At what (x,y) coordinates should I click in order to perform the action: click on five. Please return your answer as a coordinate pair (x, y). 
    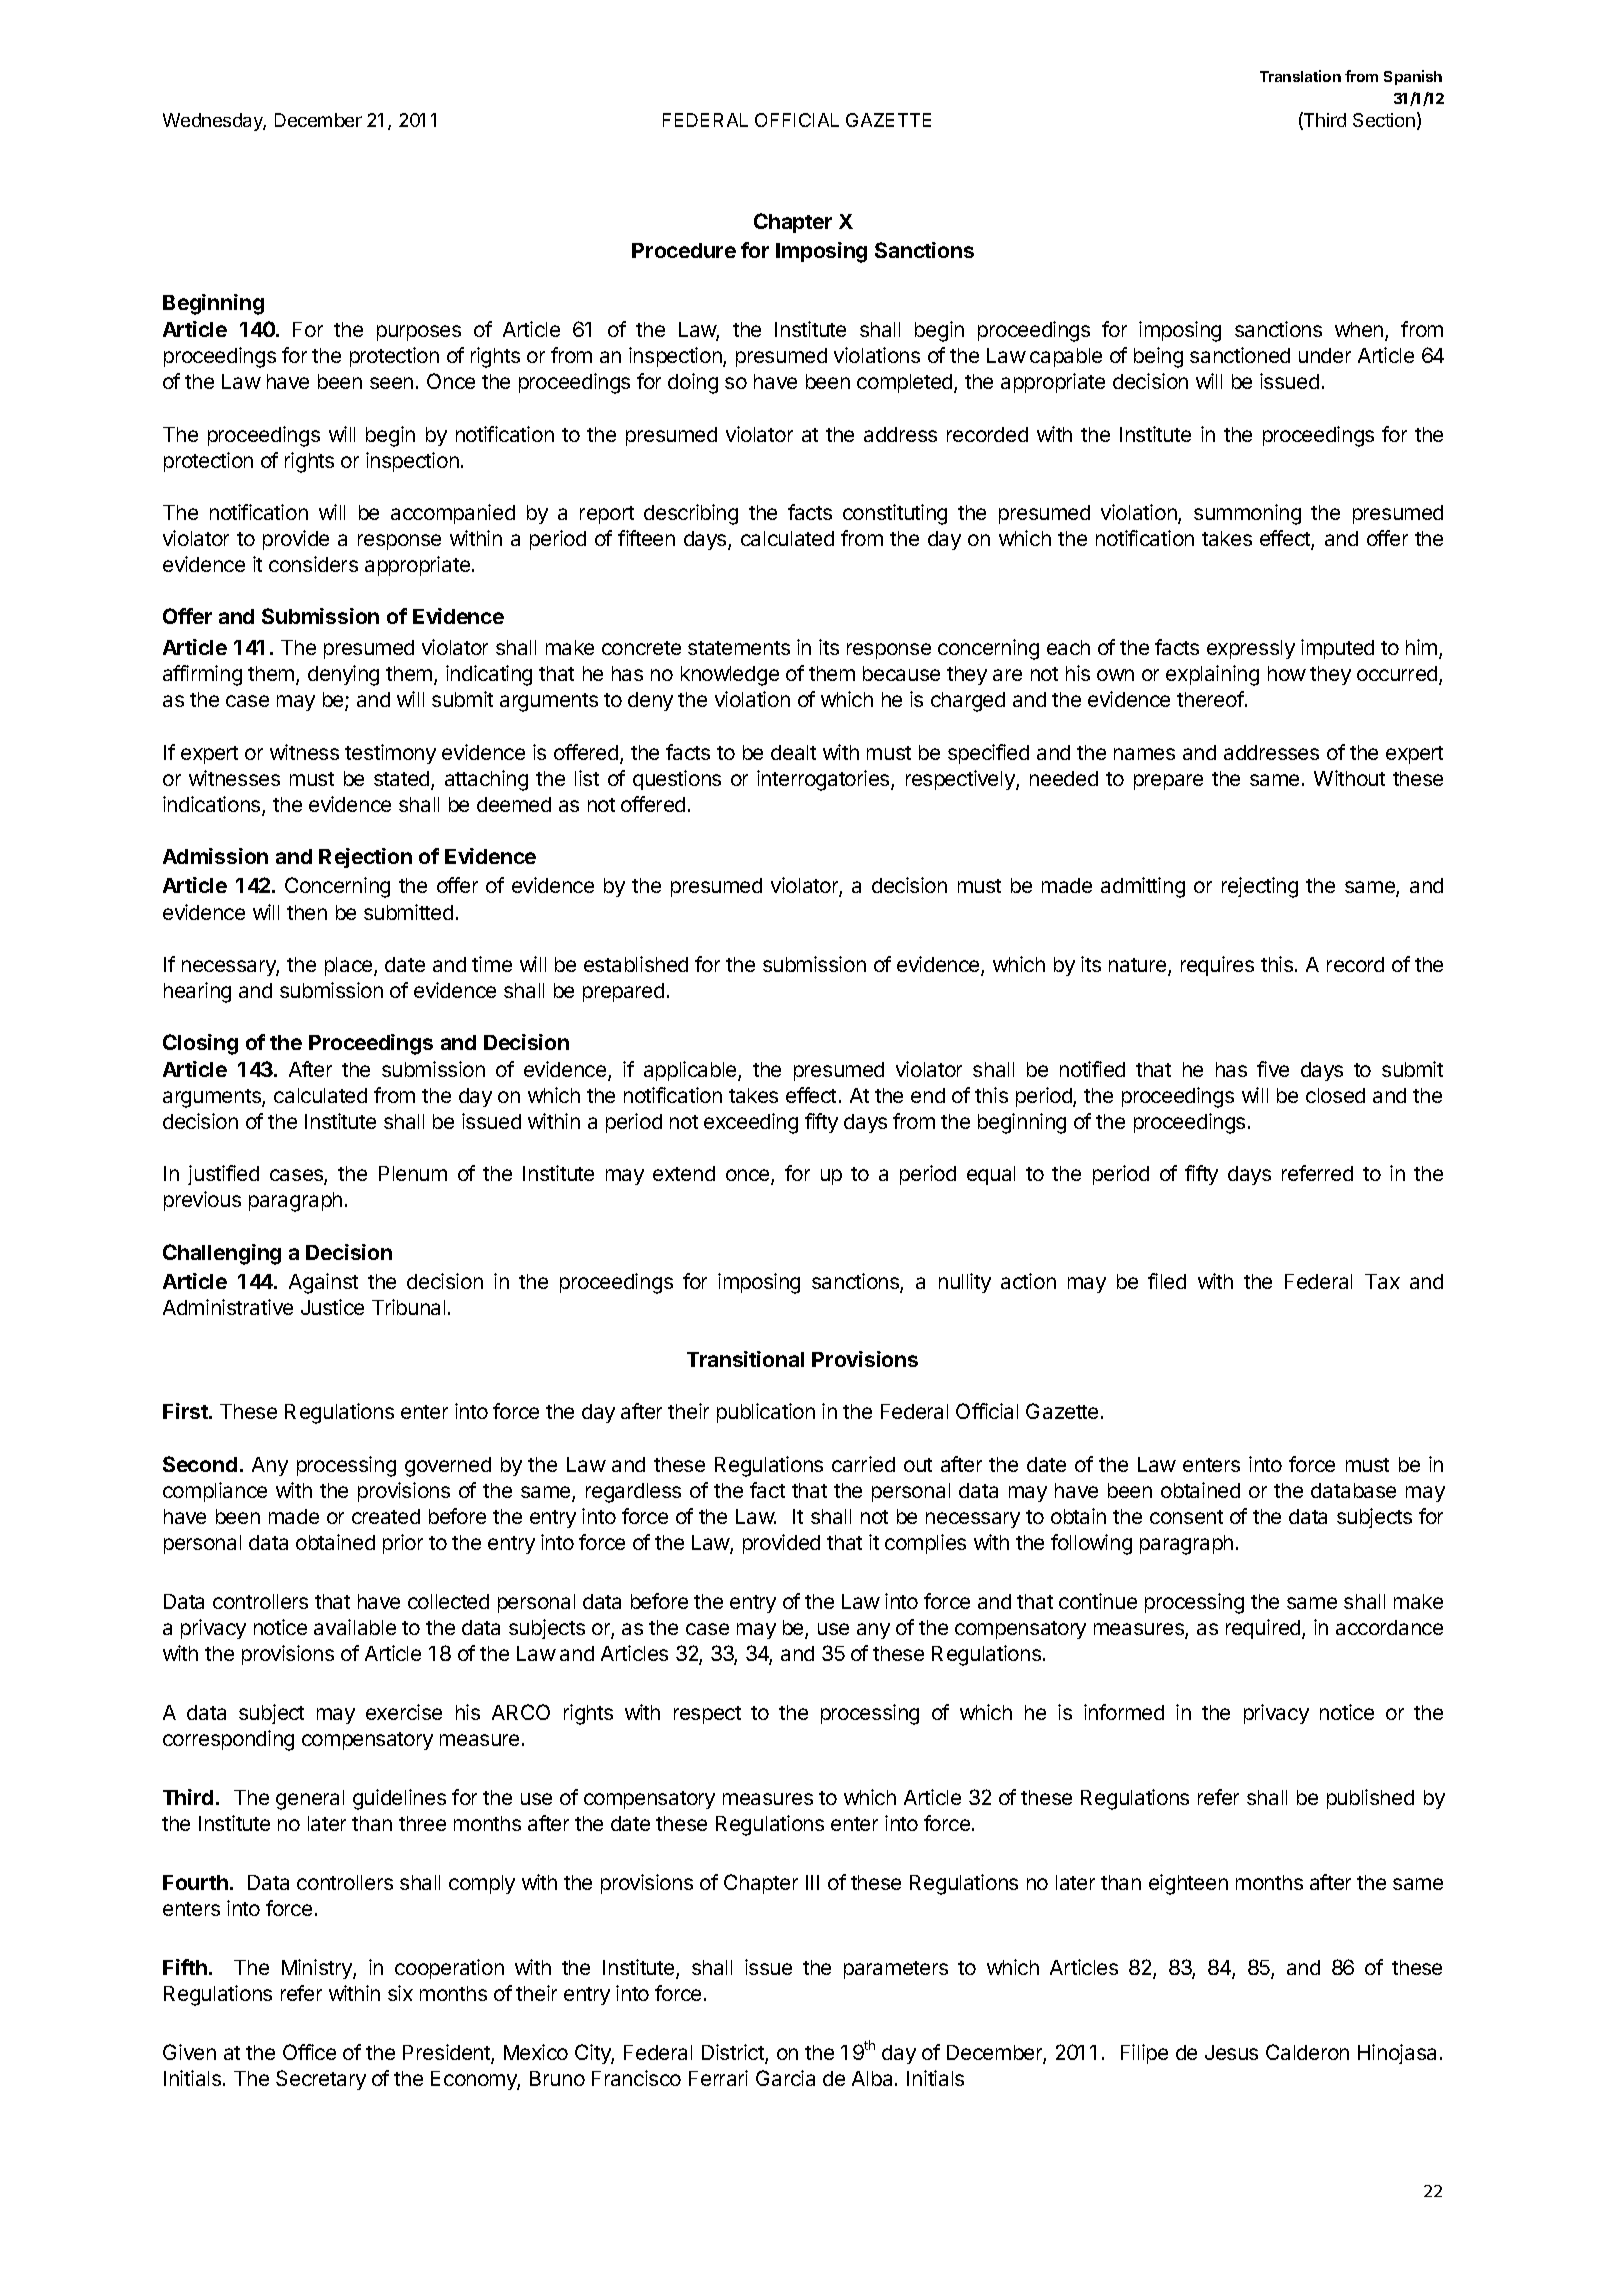
    Looking at the image, I should click on (1273, 1069).
